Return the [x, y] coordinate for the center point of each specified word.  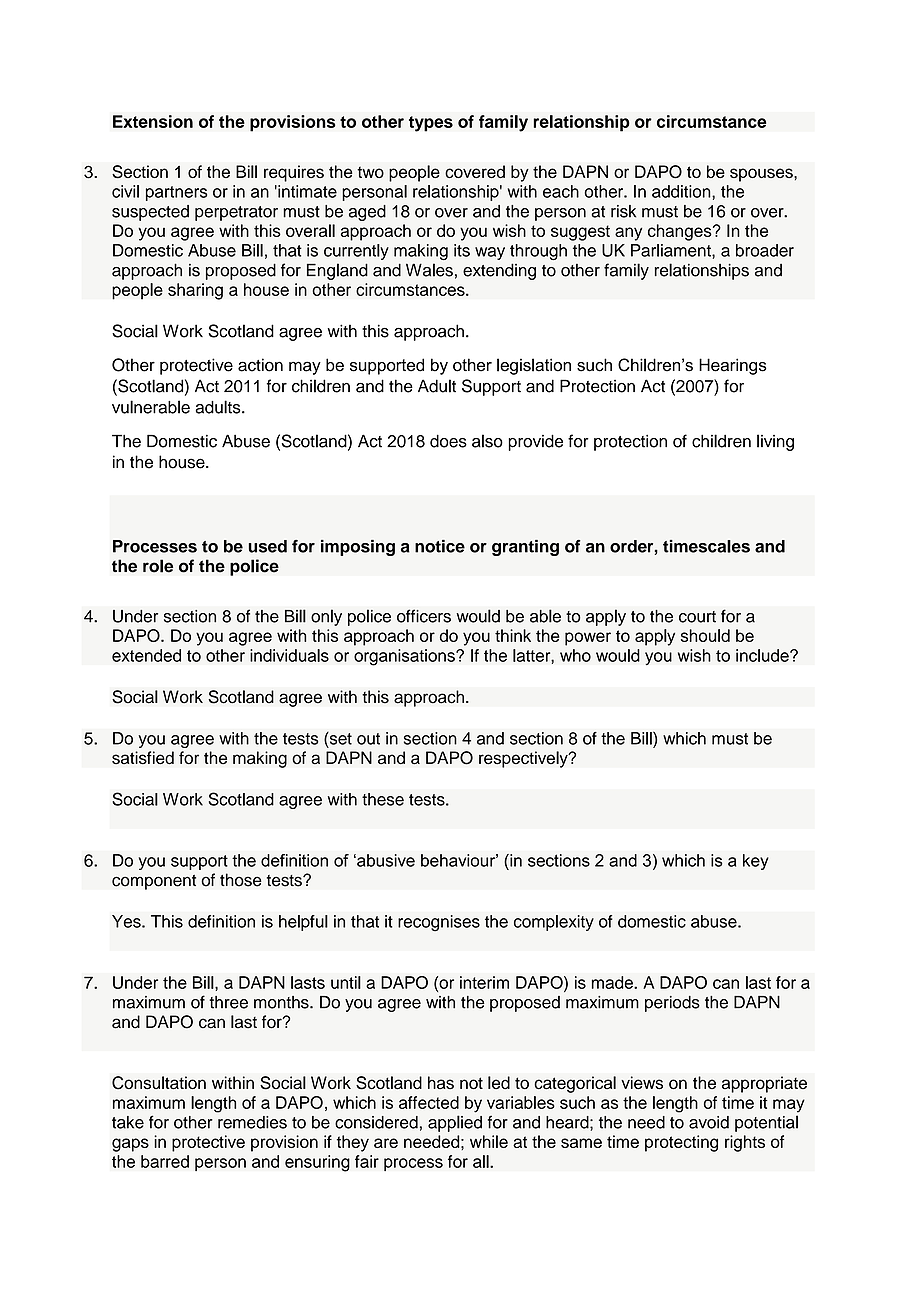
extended [146, 655]
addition [682, 191]
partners [176, 193]
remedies [252, 1122]
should [705, 635]
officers [424, 616]
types [431, 124]
